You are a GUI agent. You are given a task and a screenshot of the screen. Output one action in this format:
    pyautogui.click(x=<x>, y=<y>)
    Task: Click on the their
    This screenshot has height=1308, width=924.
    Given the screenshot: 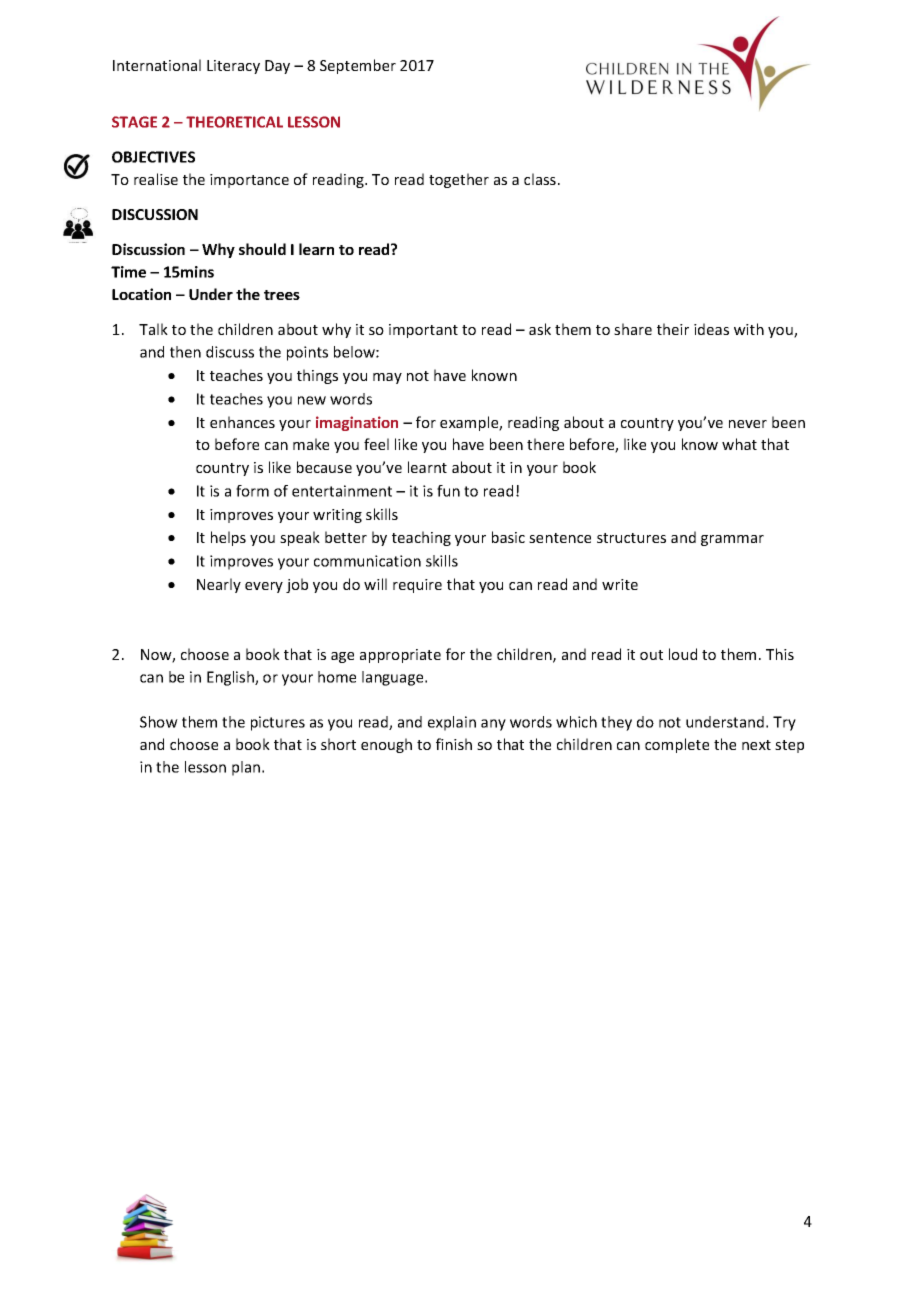 What is the action you would take?
    pyautogui.click(x=673, y=329)
